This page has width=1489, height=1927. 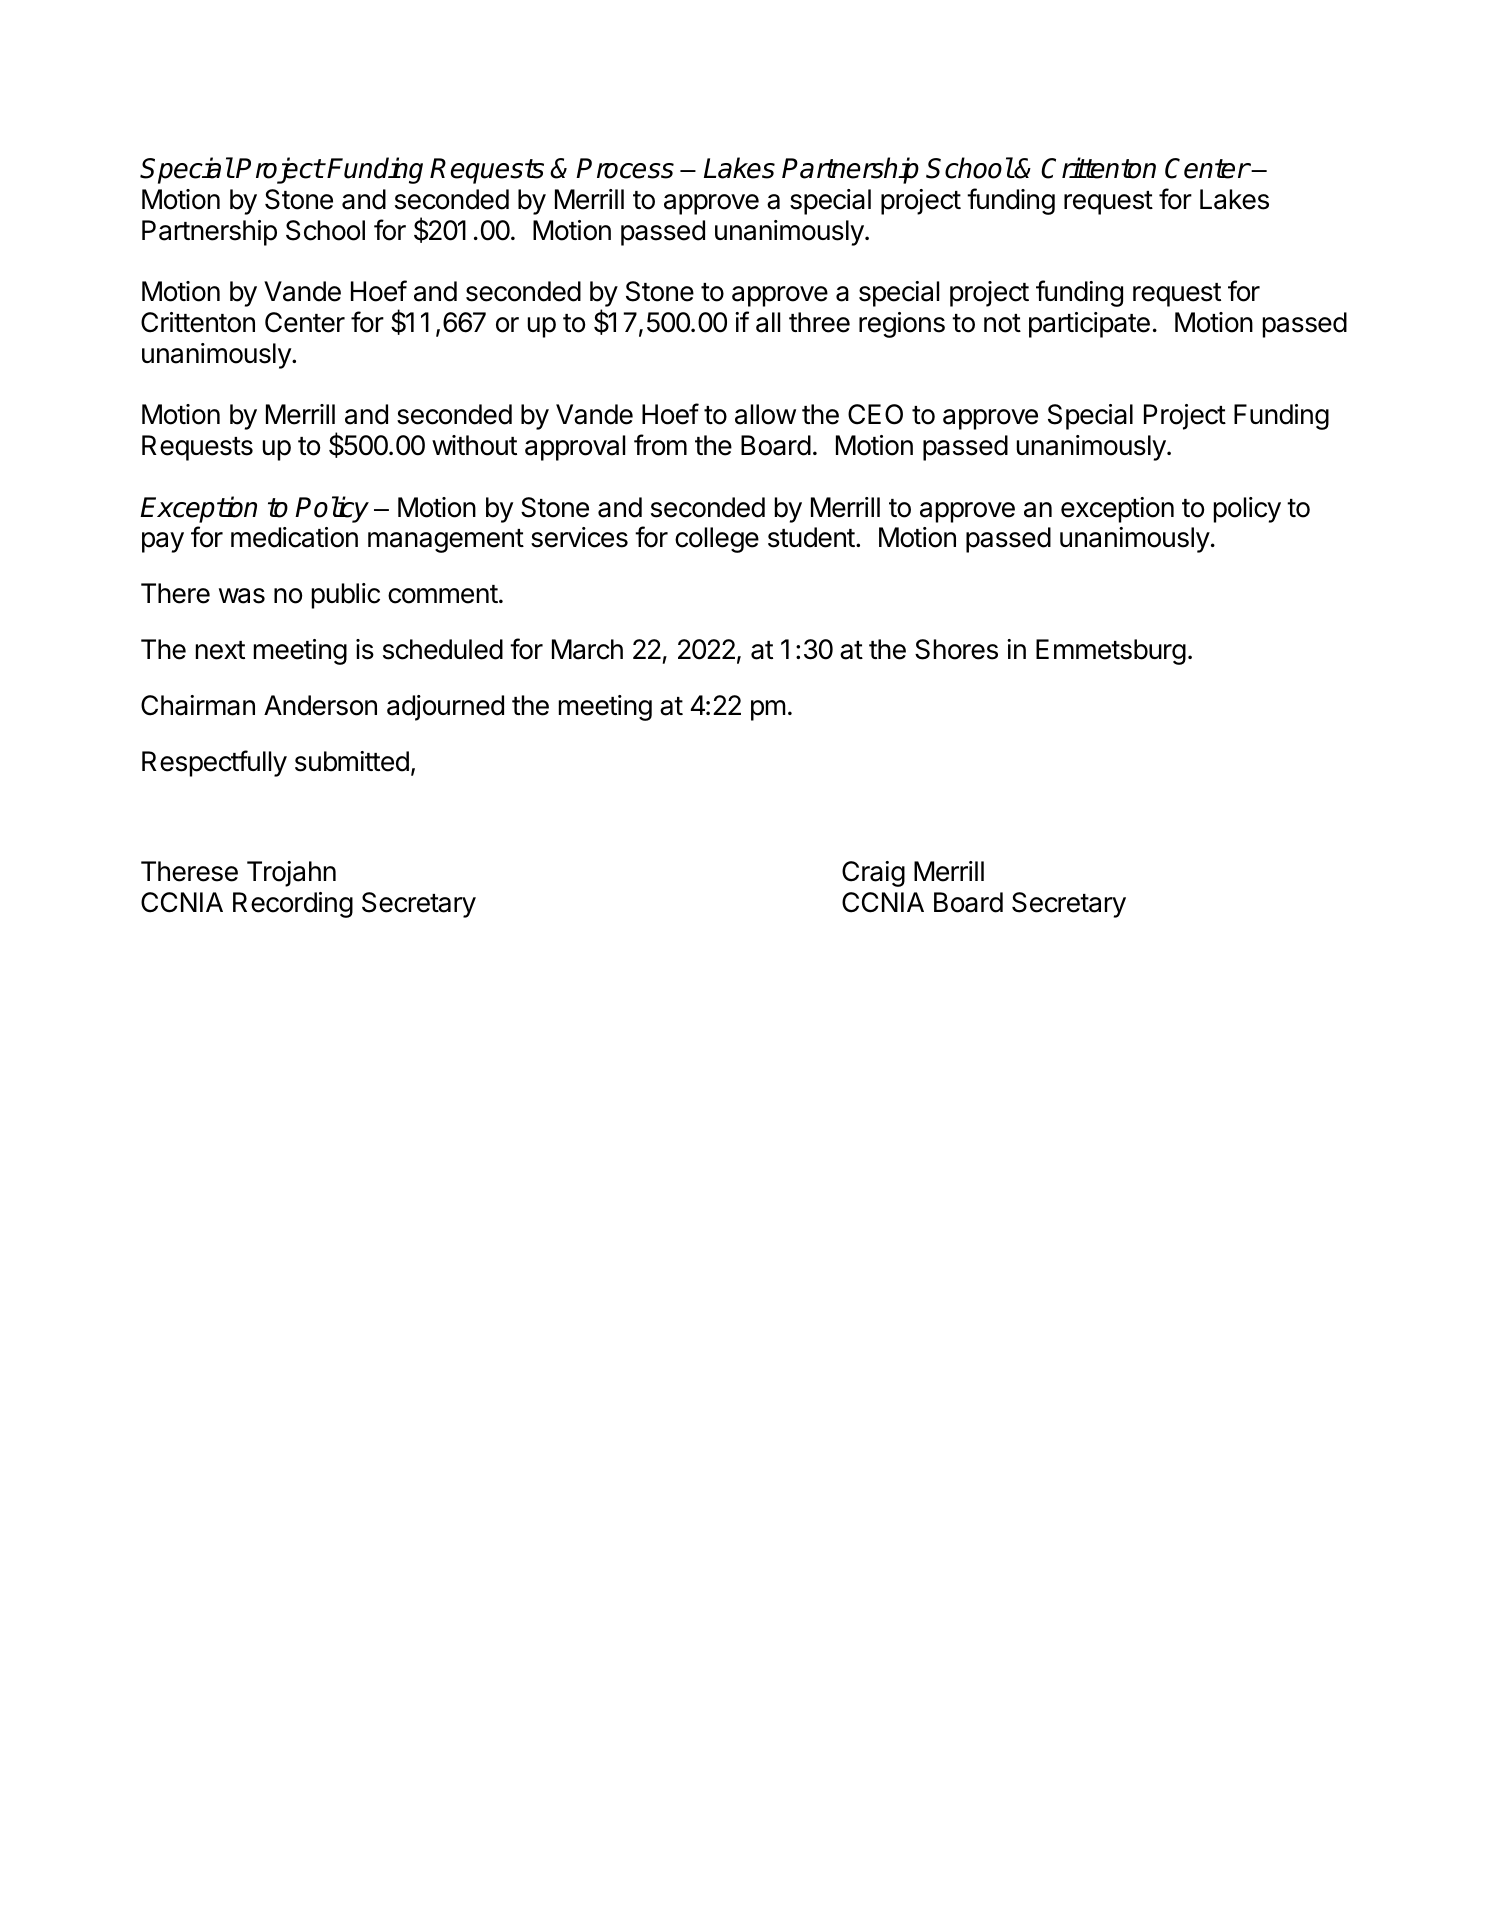 What do you see at coordinates (474, 445) in the page?
I see `without` at bounding box center [474, 445].
